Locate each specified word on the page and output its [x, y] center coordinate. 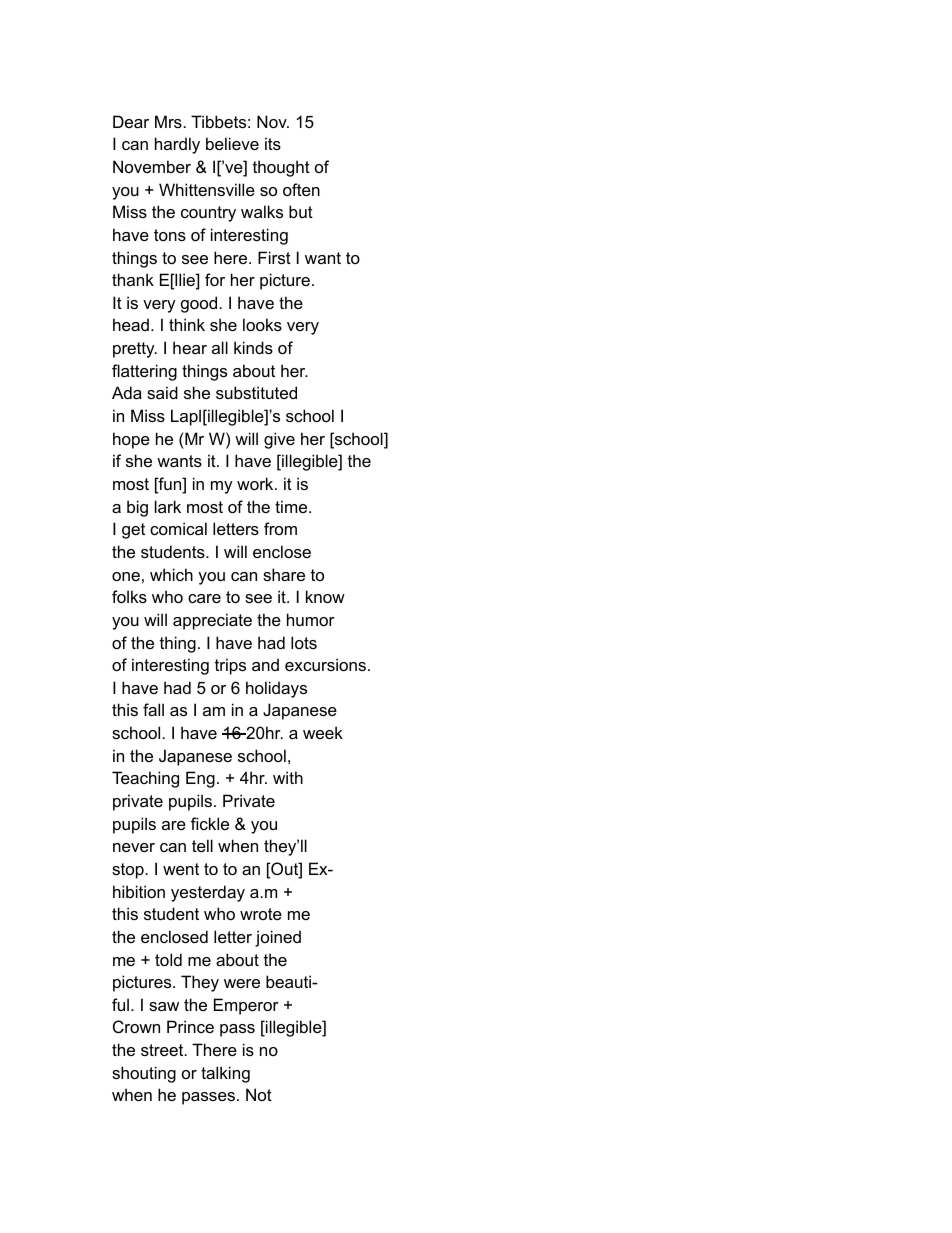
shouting [144, 1074]
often [301, 189]
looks [262, 324]
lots [304, 642]
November [152, 166]
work [256, 483]
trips [230, 666]
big [137, 508]
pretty [135, 350]
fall [153, 709]
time [292, 506]
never [134, 847]
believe [232, 143]
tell [202, 845]
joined [278, 938]
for [215, 279]
